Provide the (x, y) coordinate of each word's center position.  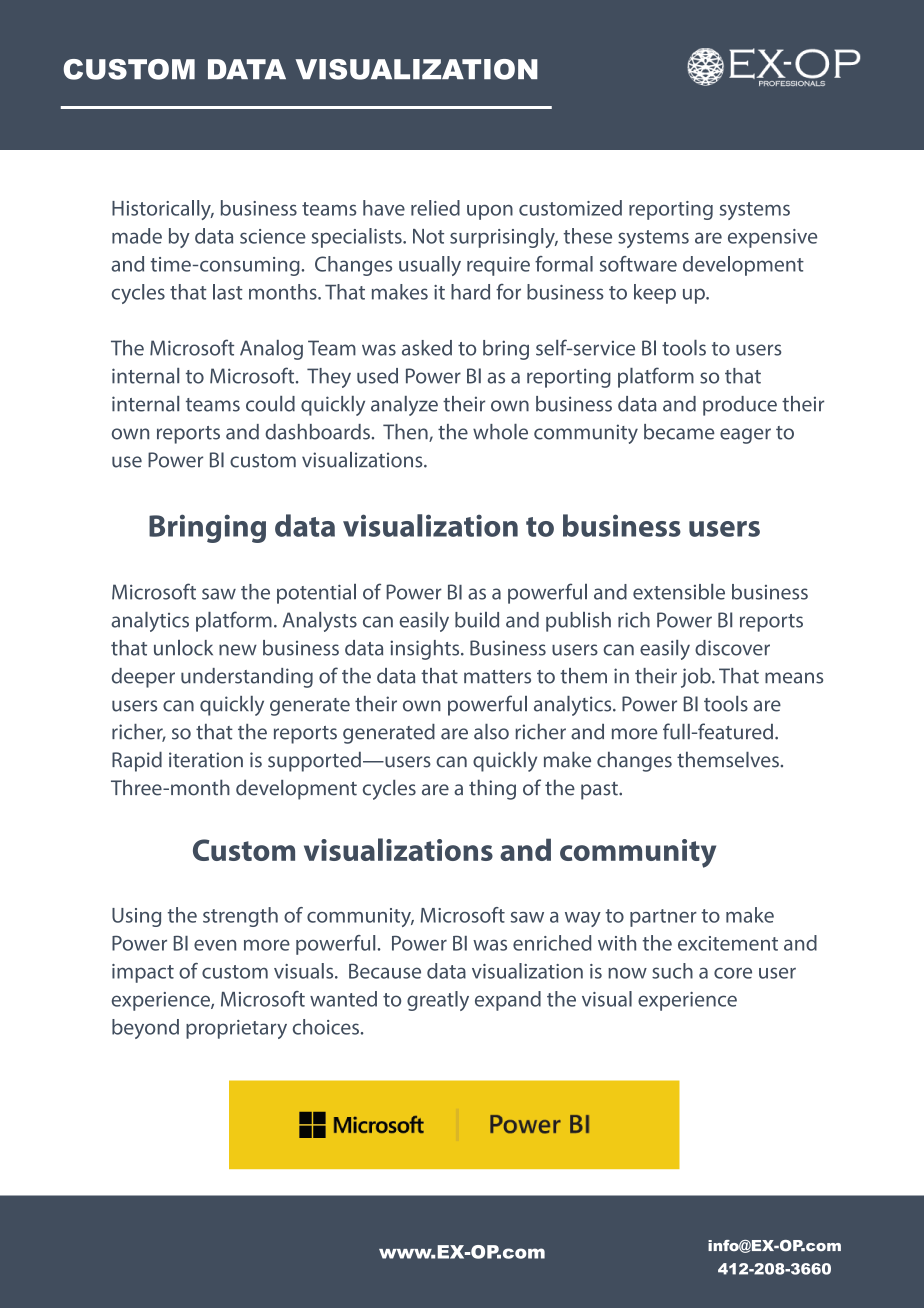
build (477, 620)
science (273, 236)
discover (732, 648)
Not (428, 236)
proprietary (236, 1029)
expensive (772, 238)
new (238, 650)
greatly (438, 1001)
